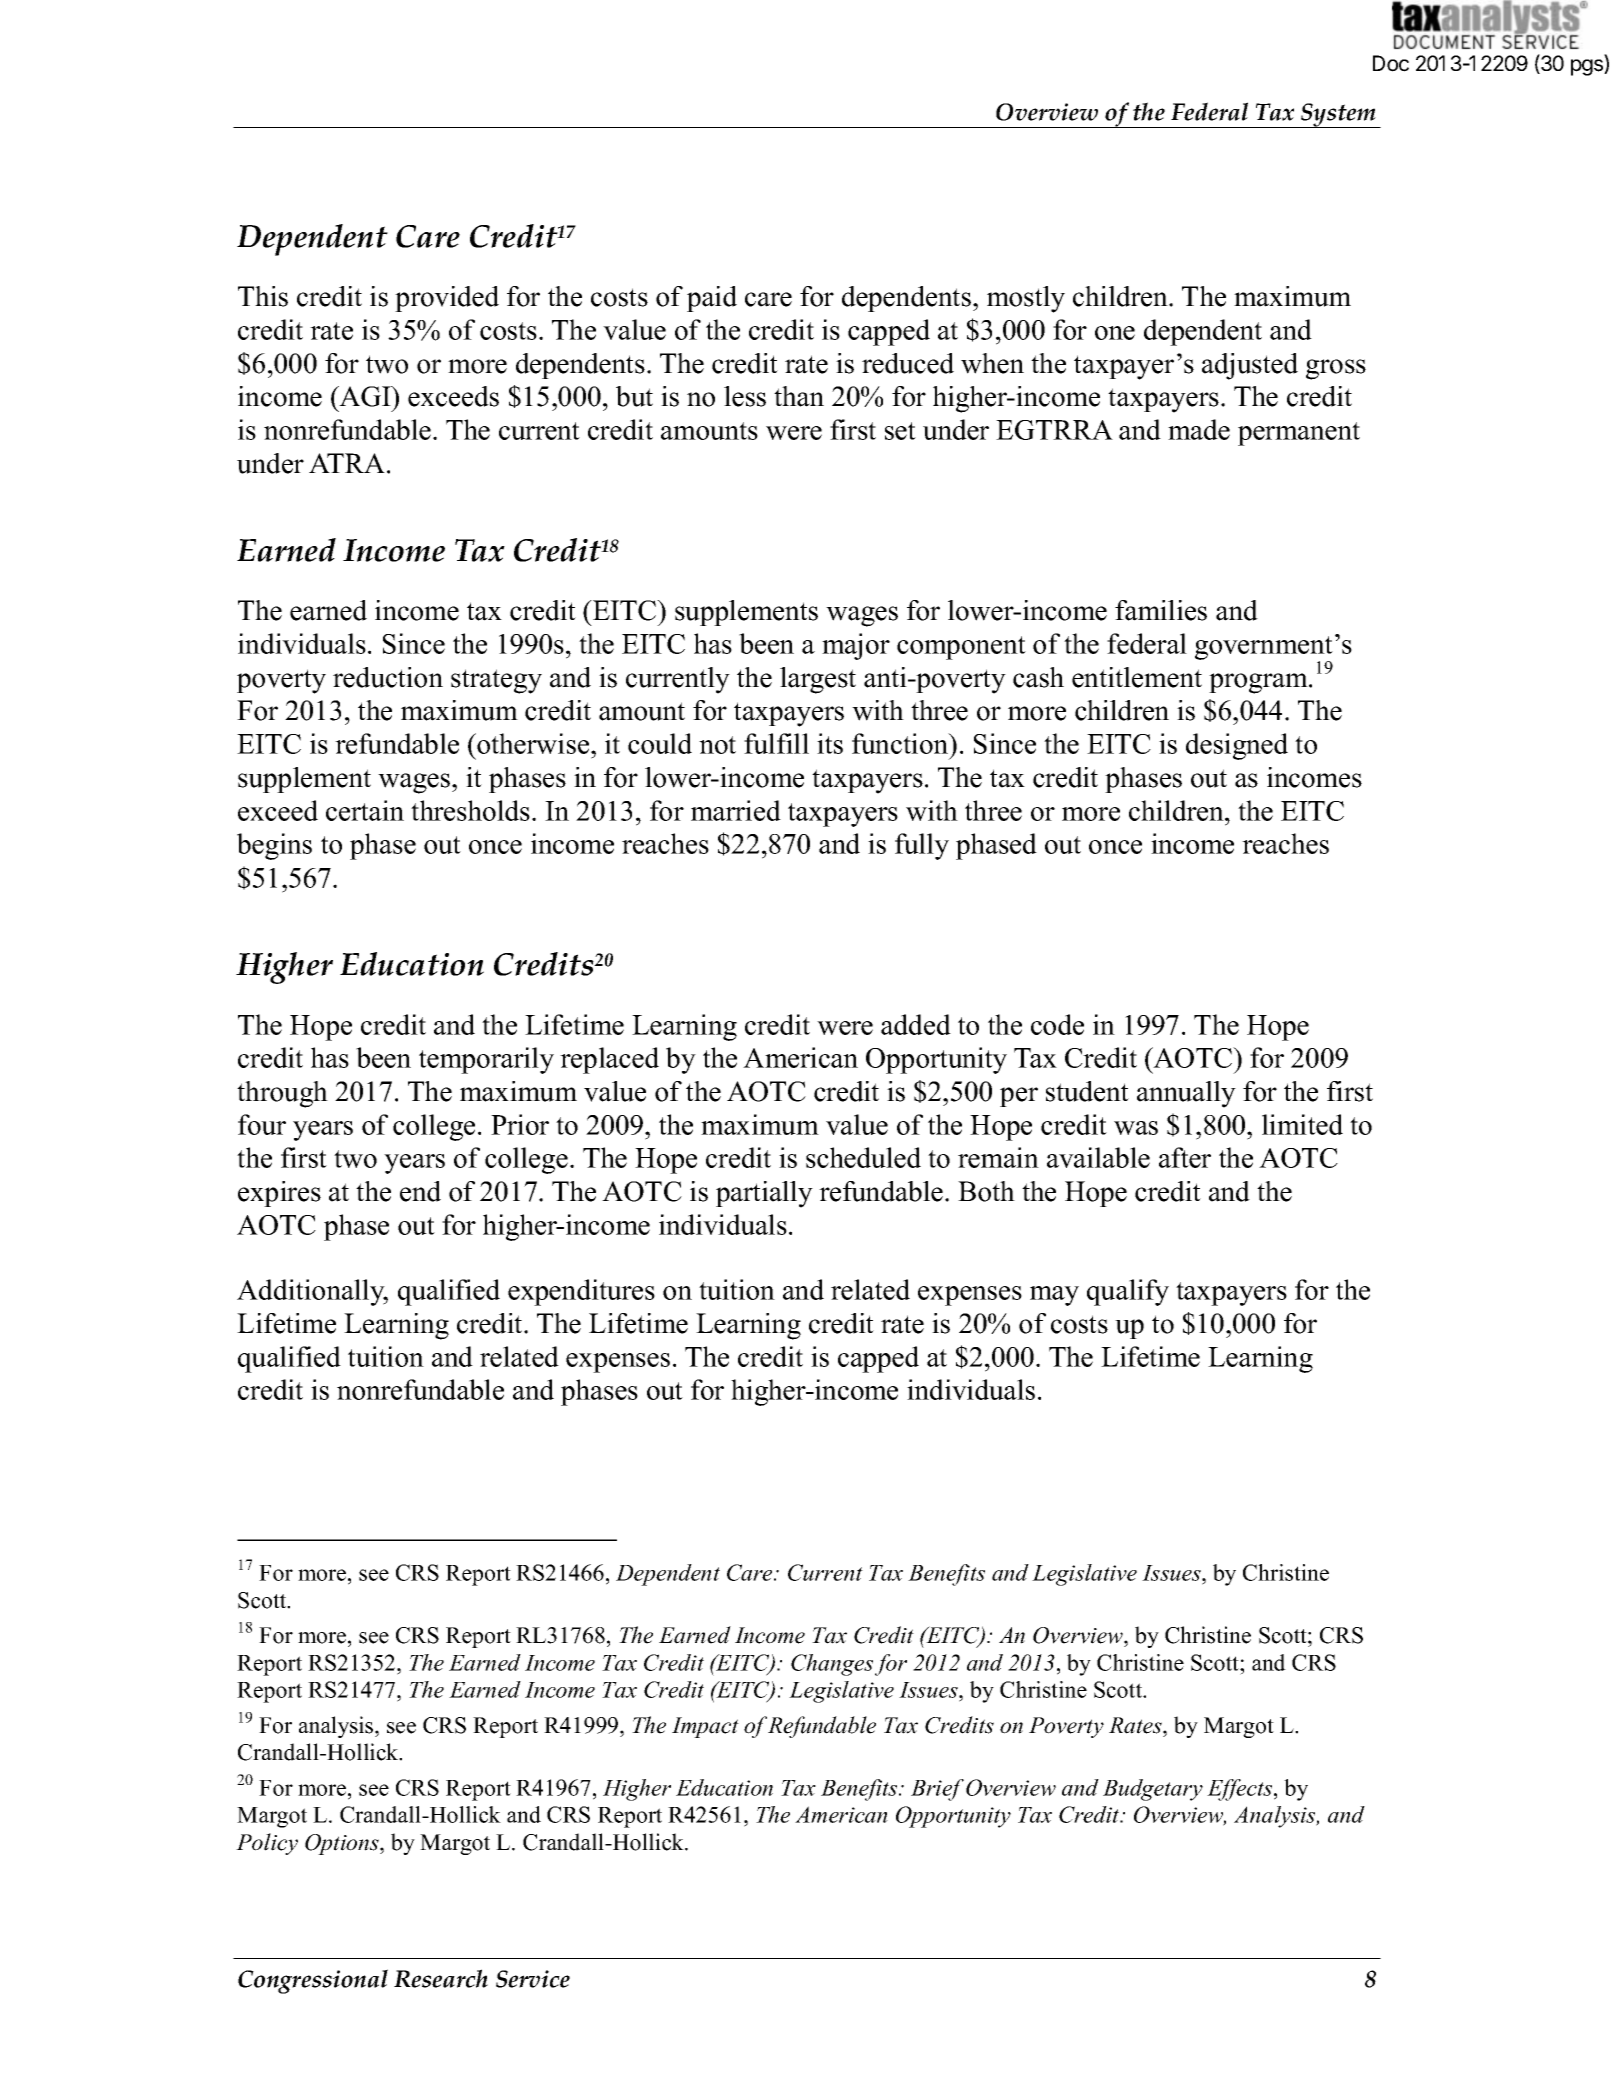 This screenshot has height=2089, width=1614. I want to click on Research, so click(441, 1978).
